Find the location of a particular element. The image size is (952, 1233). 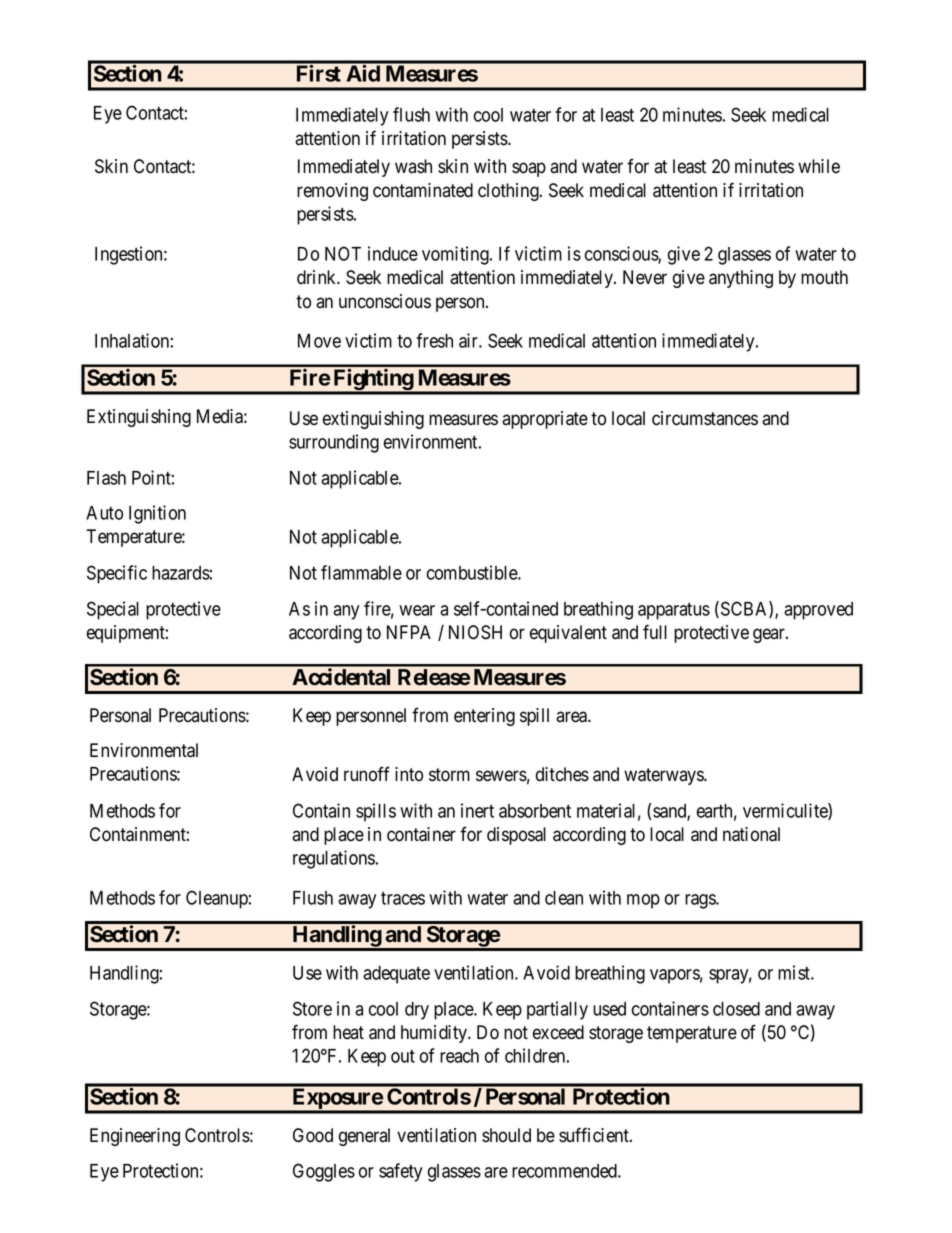

contaminated is located at coordinates (423, 190).
